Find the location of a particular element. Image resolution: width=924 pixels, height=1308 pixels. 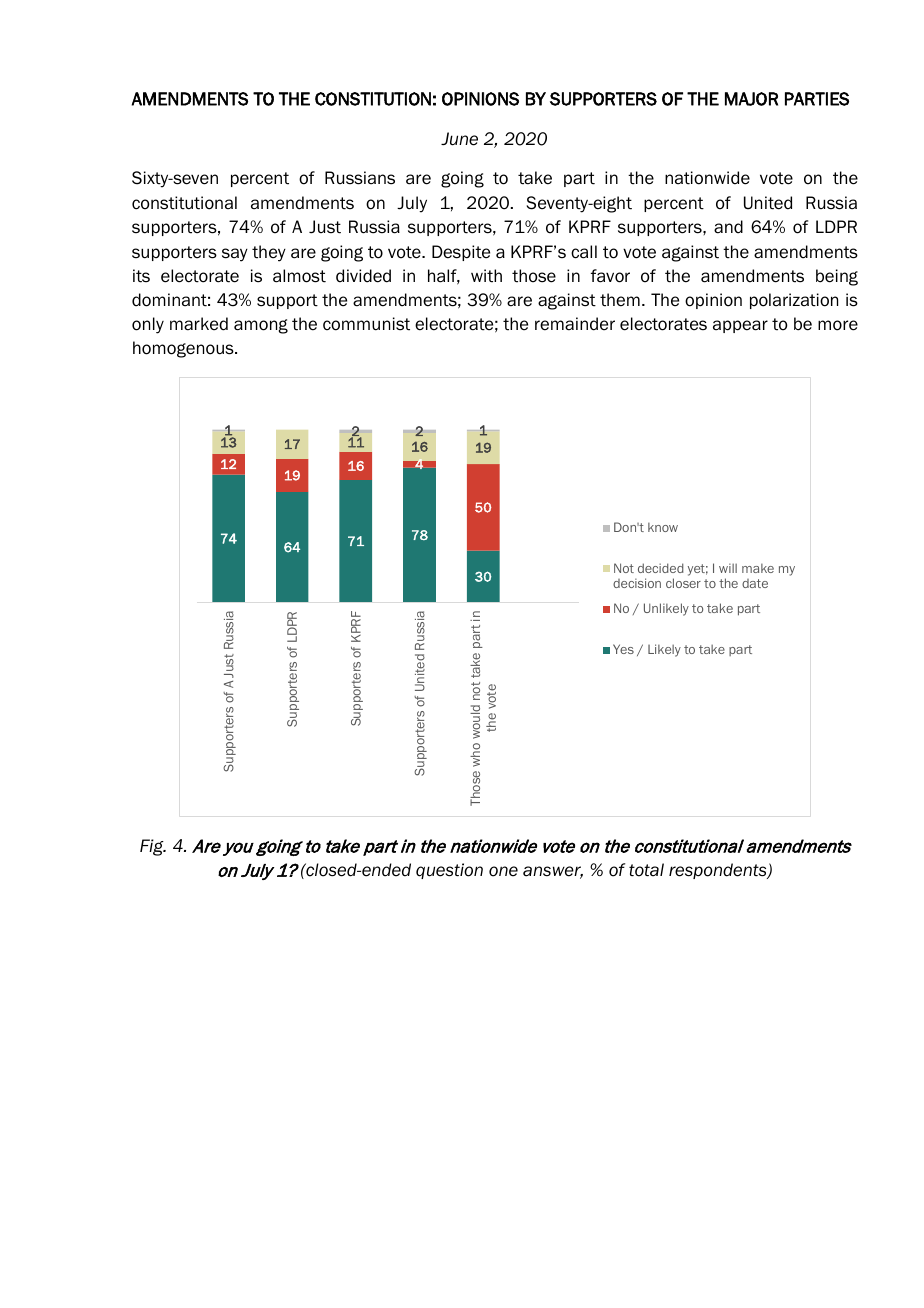

MAJOR is located at coordinates (751, 99).
